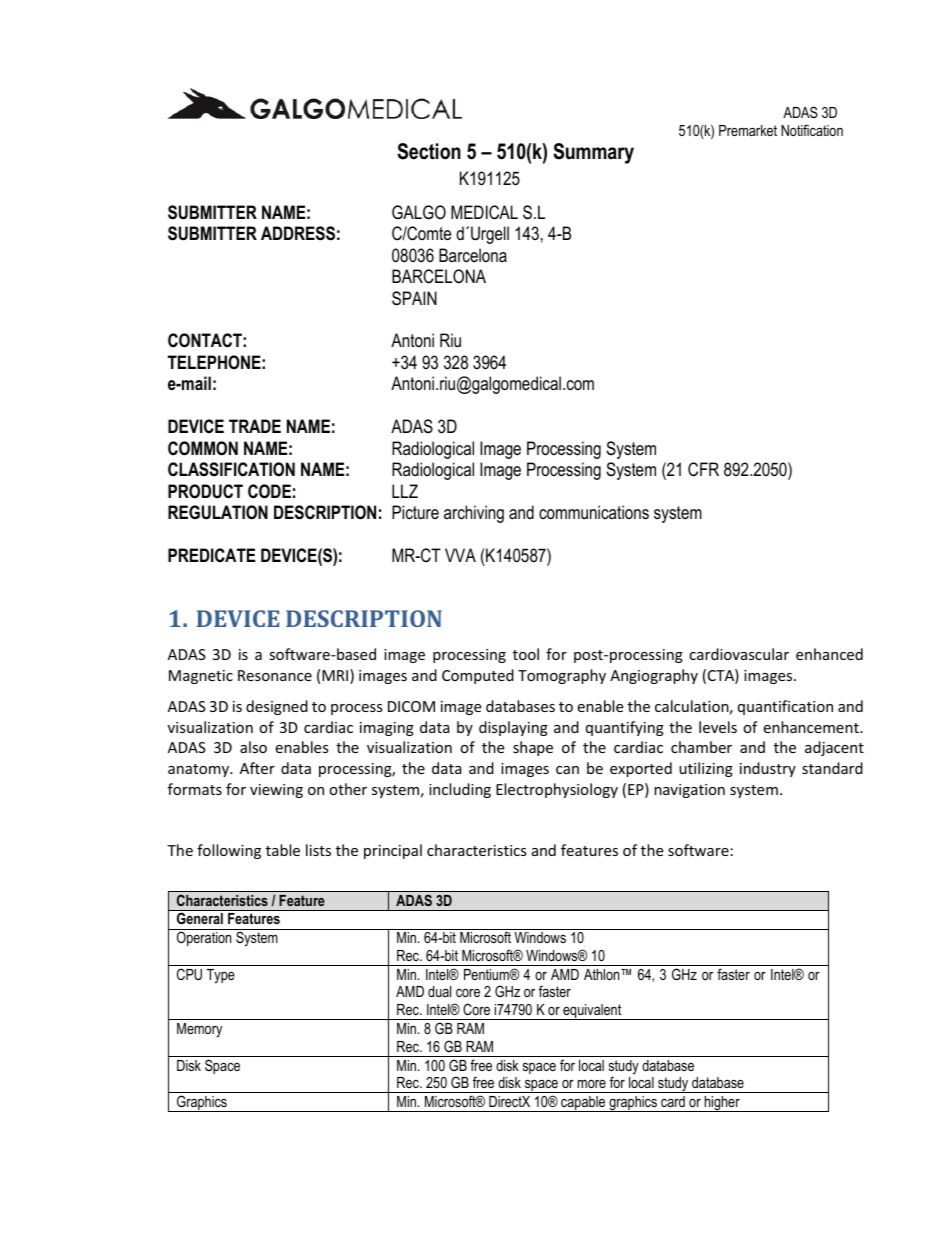 This screenshot has width=952, height=1233. What do you see at coordinates (199, 1030) in the screenshot?
I see `Memory` at bounding box center [199, 1030].
